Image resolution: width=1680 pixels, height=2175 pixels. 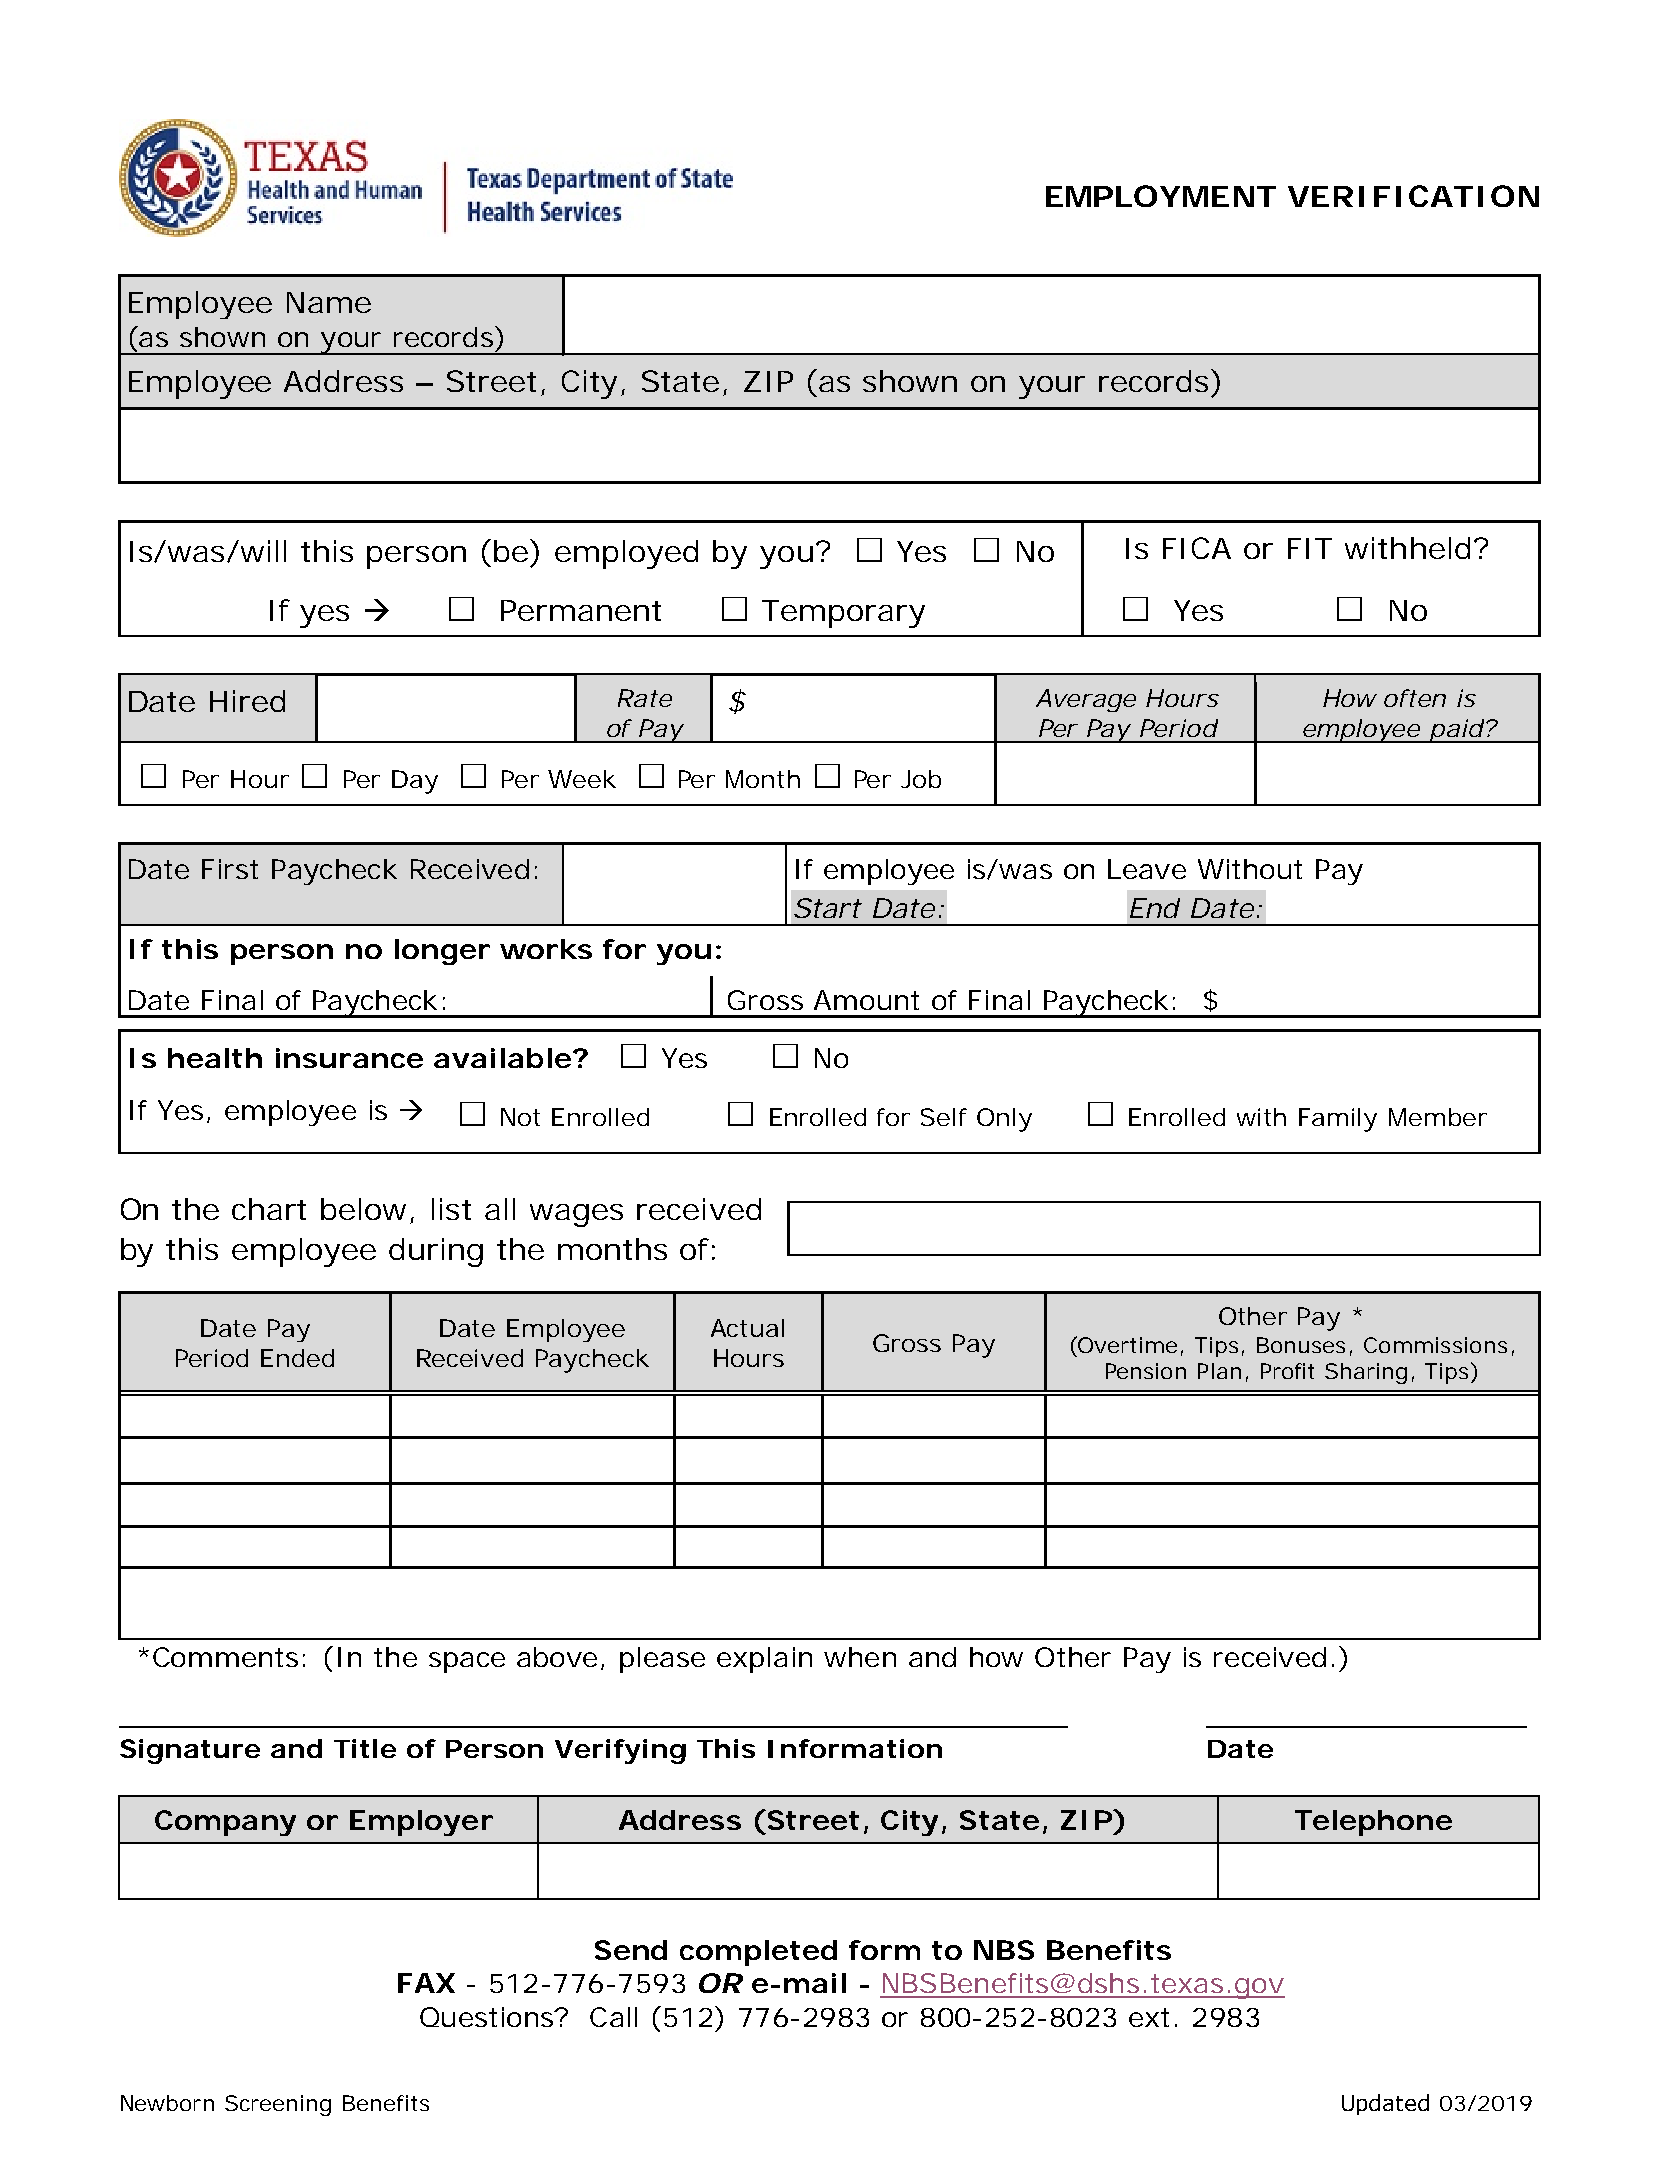 What do you see at coordinates (581, 610) in the screenshot?
I see `Permanent` at bounding box center [581, 610].
